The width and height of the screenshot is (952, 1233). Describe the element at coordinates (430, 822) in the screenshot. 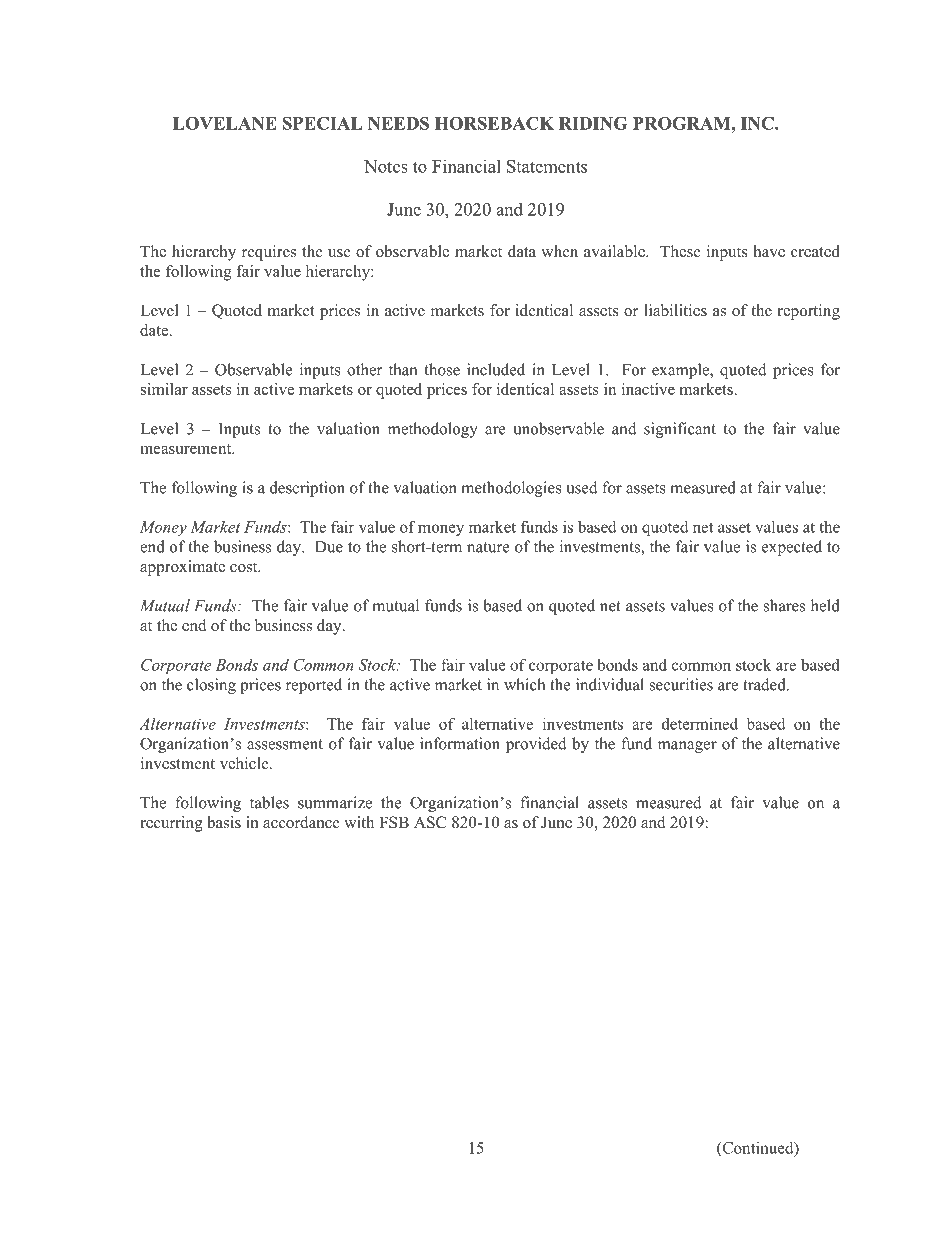

I see `ASC` at that location.
